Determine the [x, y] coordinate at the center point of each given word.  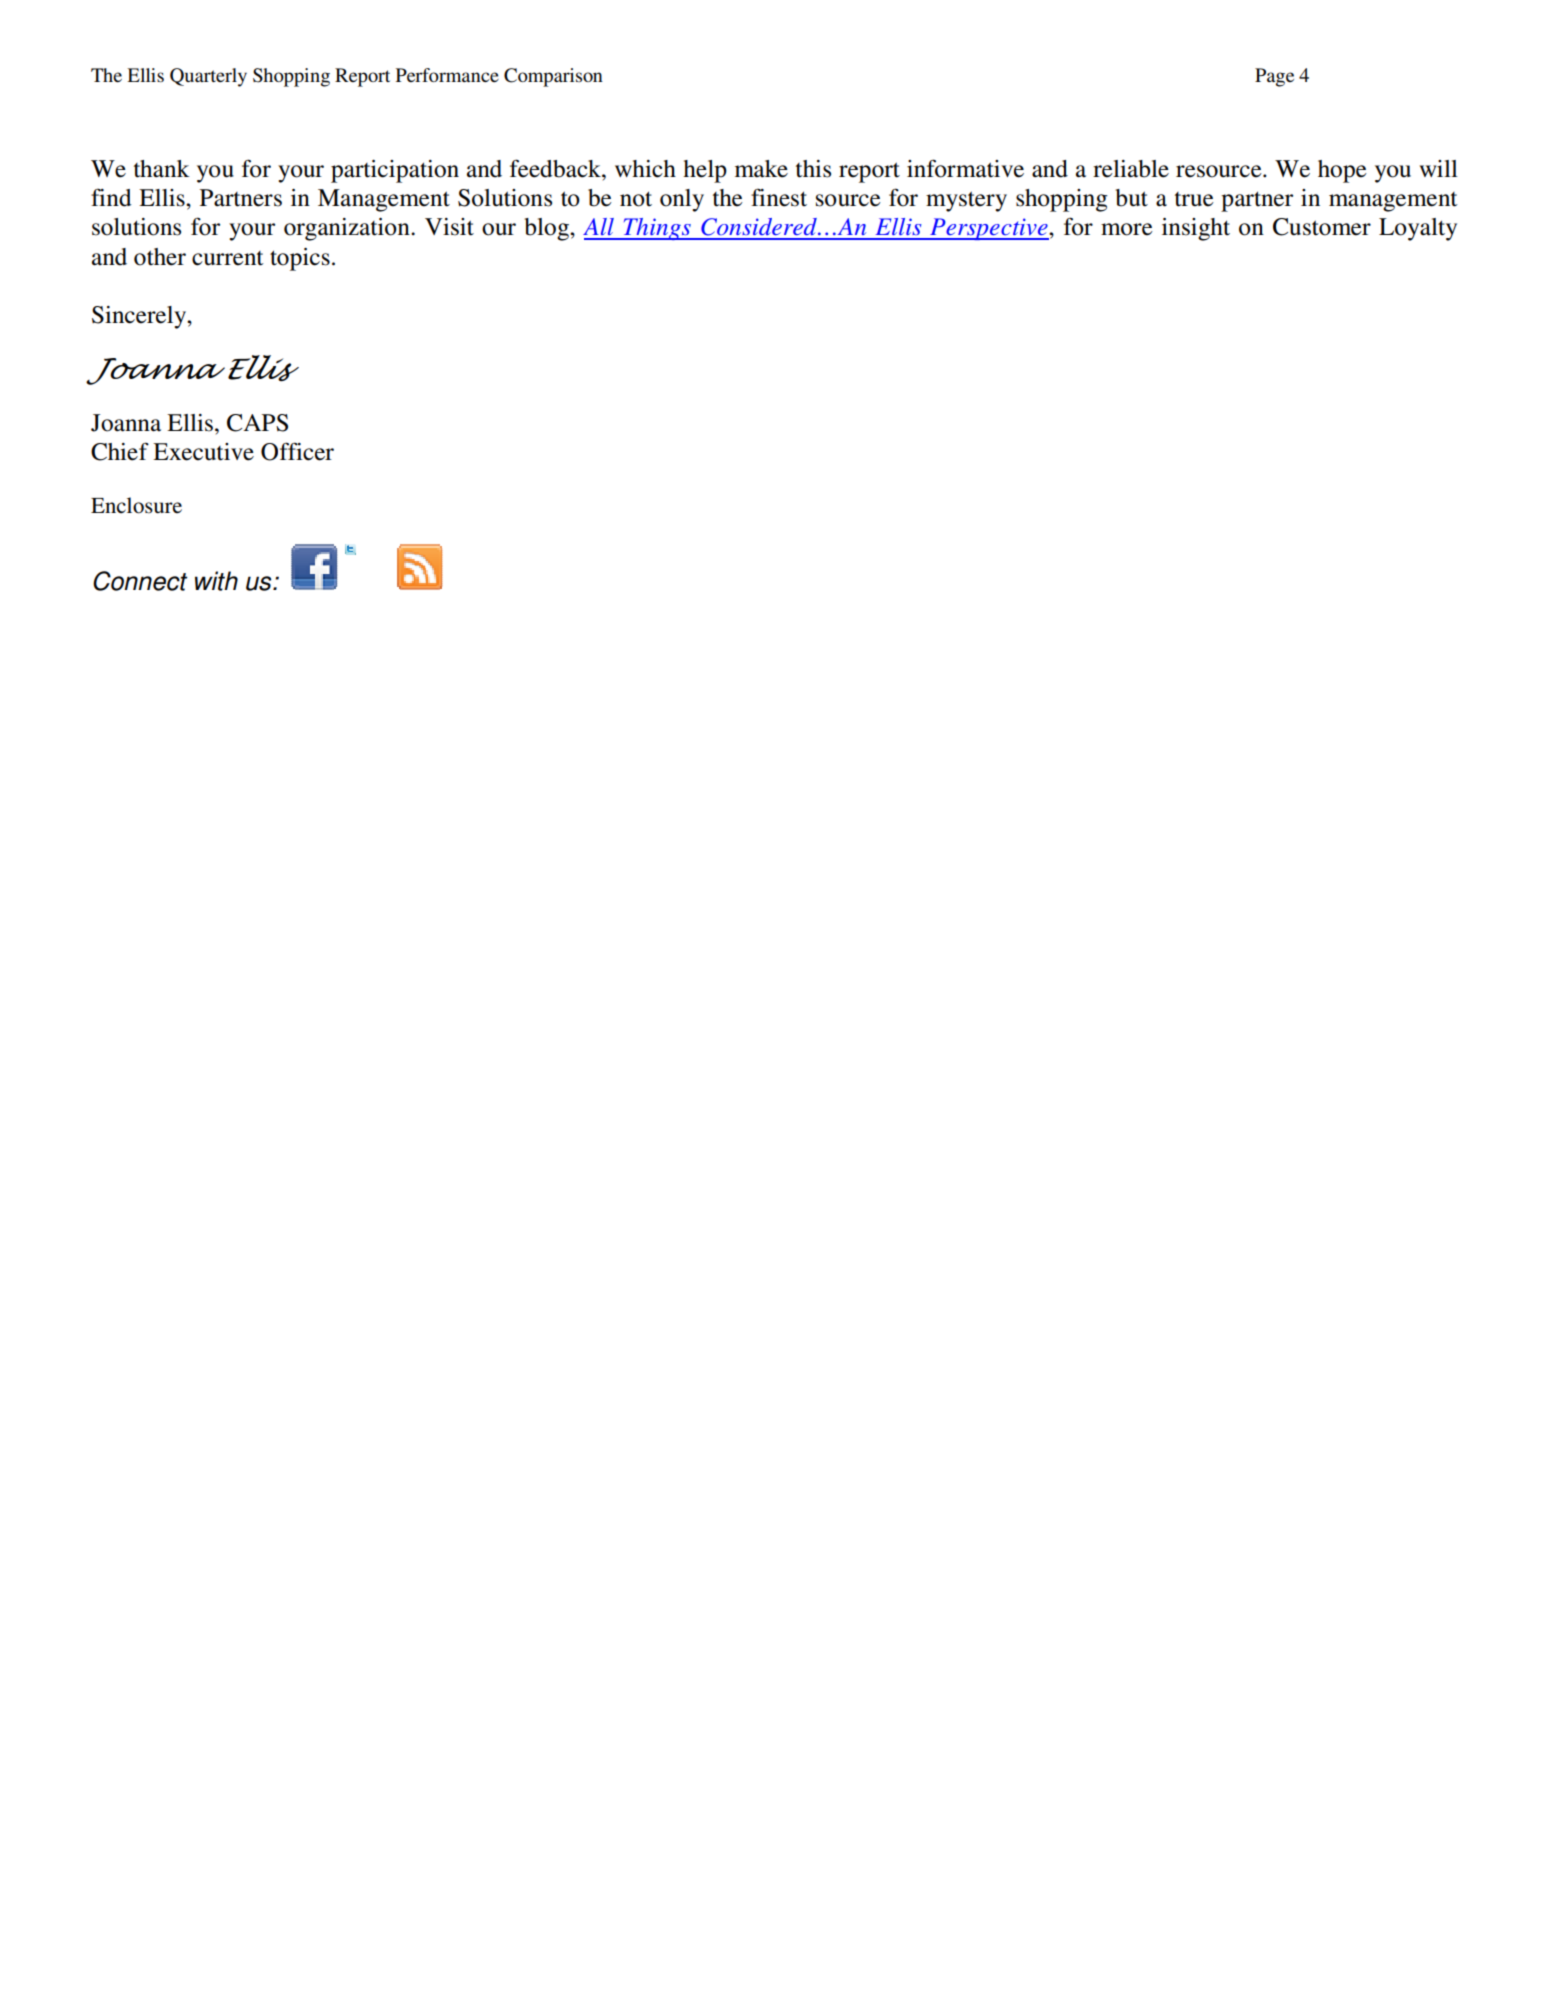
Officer [297, 451]
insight [1196, 229]
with [216, 581]
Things [657, 229]
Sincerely [140, 317]
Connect [140, 581]
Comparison [553, 77]
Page [1274, 77]
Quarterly [208, 77]
